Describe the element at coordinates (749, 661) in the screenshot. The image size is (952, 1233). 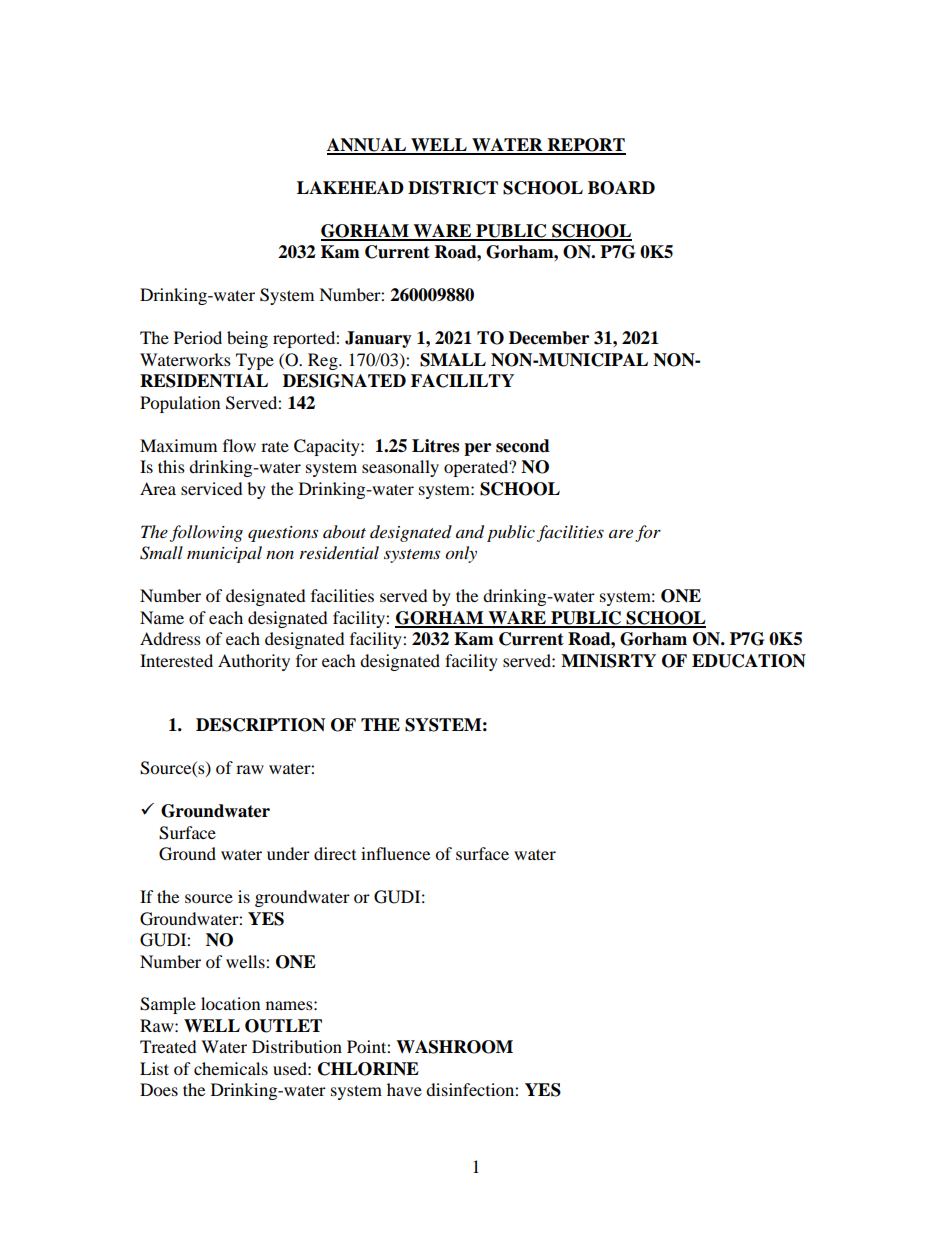
I see `EDUCATION` at that location.
